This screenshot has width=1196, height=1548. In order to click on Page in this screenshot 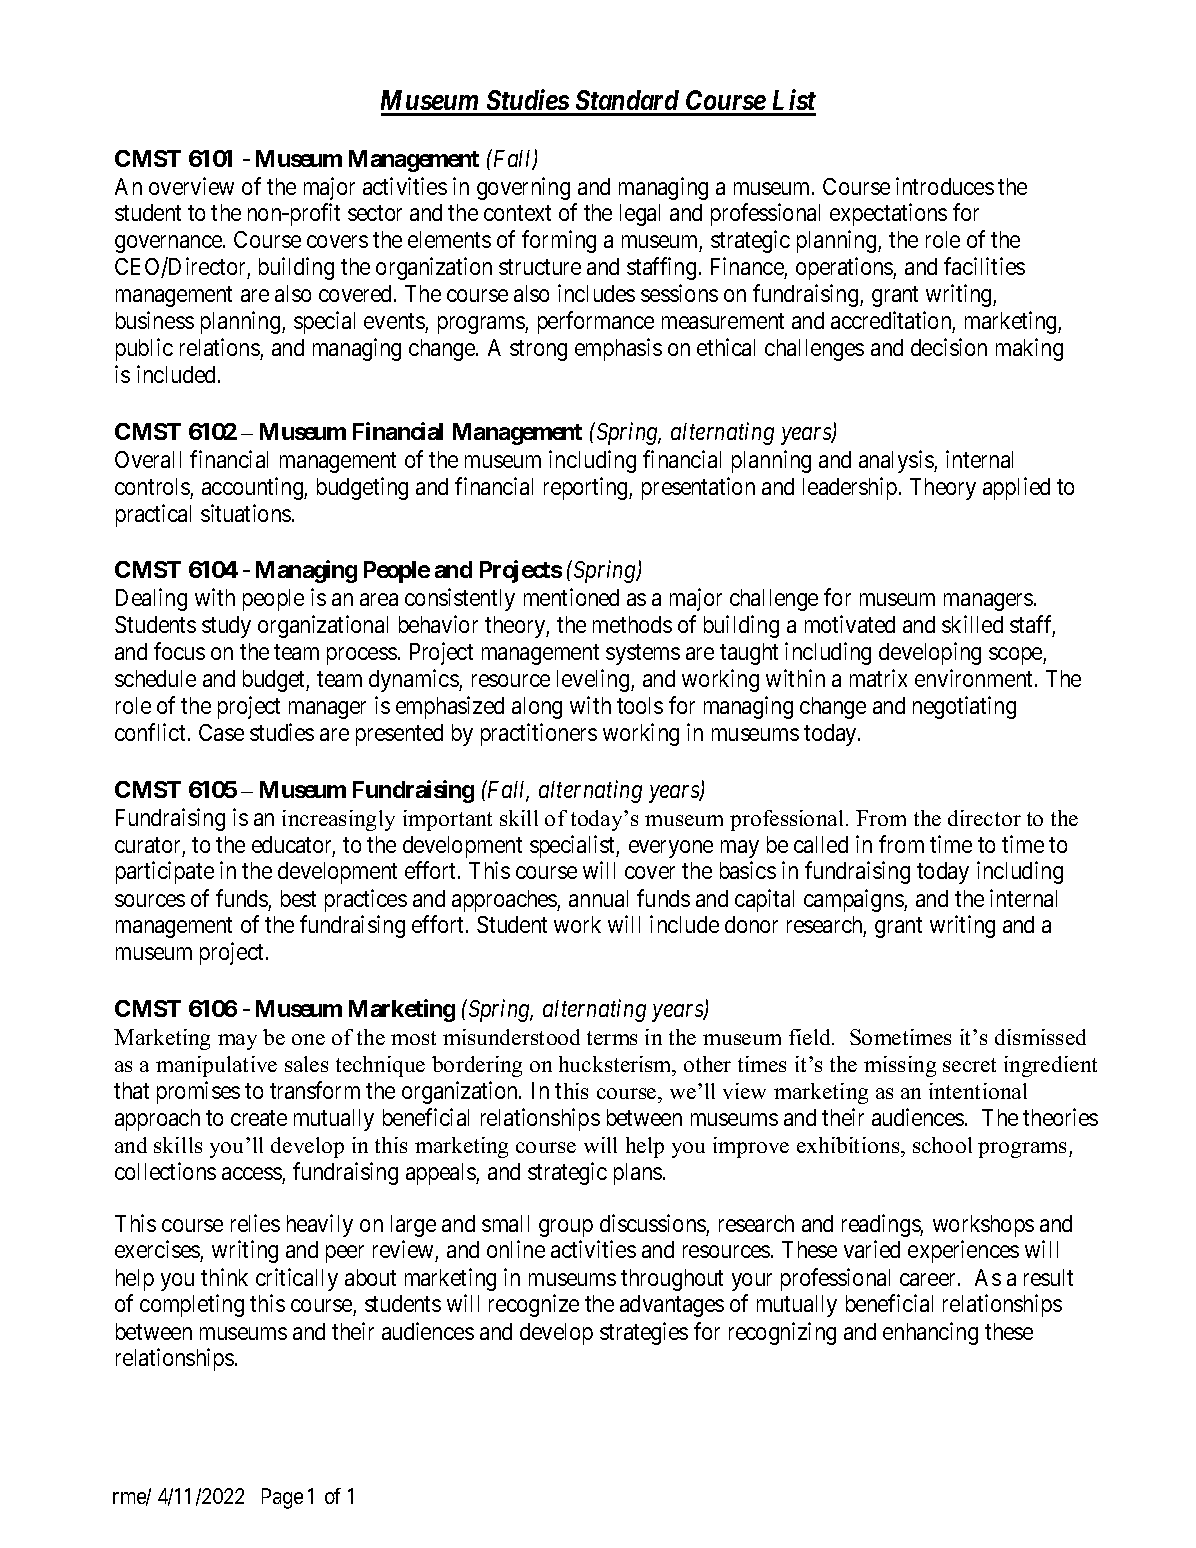, I will do `click(282, 1498)`.
